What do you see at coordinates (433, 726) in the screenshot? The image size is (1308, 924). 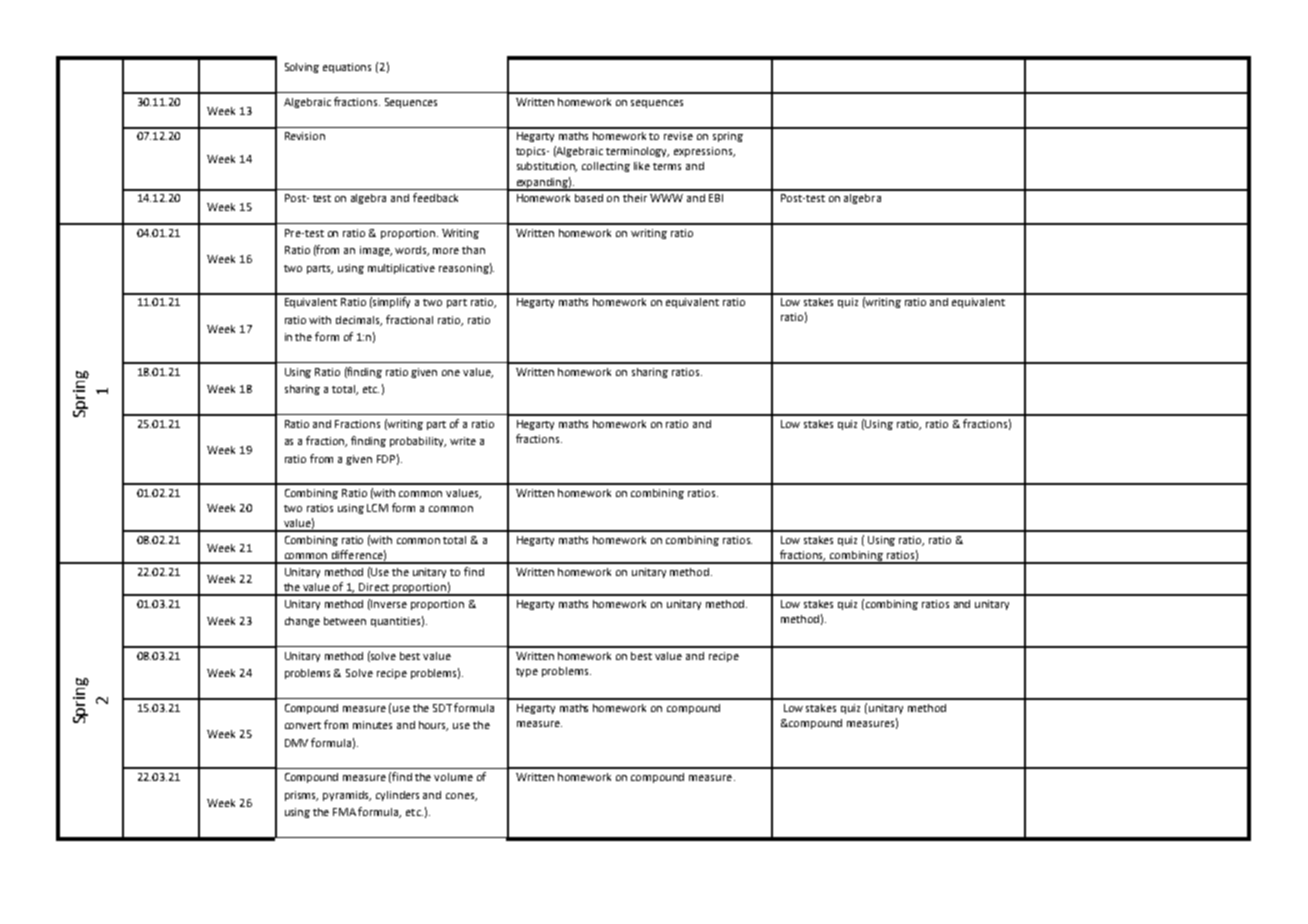 I see `hours` at bounding box center [433, 726].
